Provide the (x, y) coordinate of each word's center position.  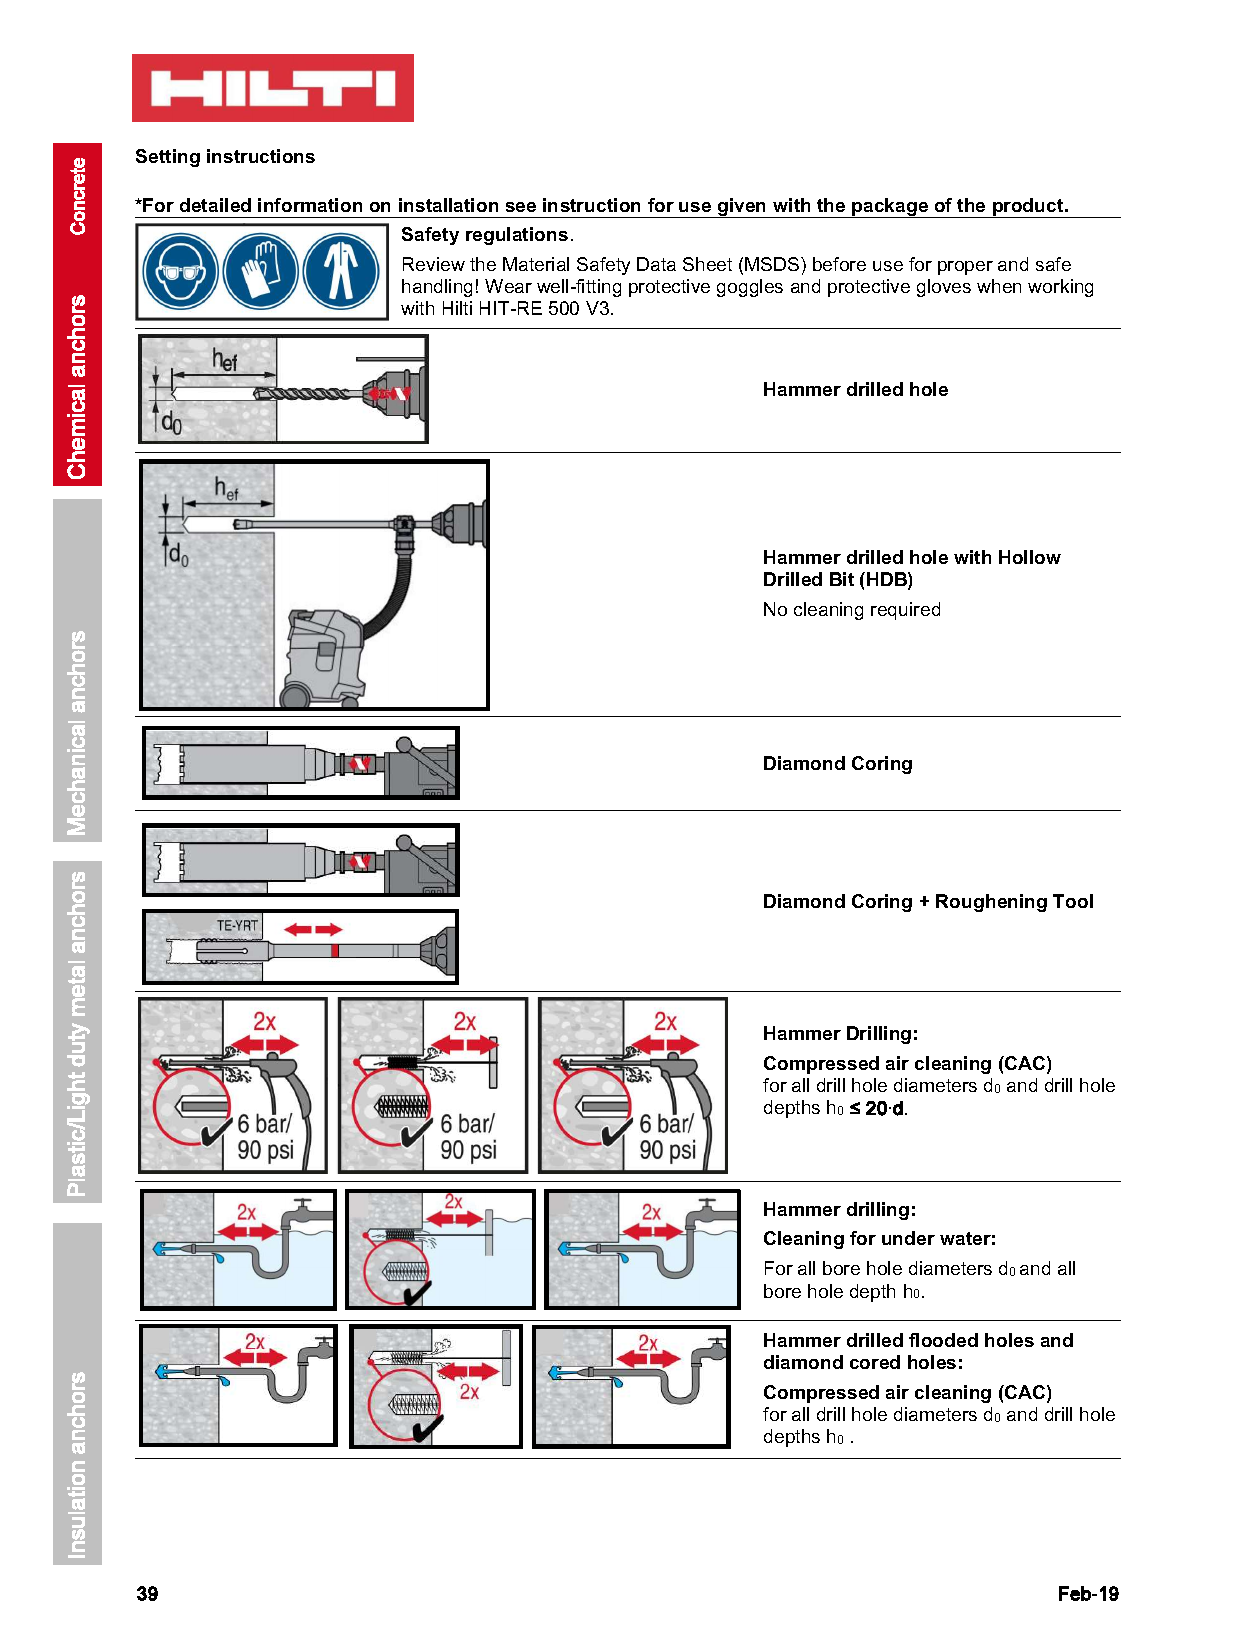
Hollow (1030, 557)
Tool (1073, 901)
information (310, 205)
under (908, 1238)
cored (875, 1362)
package (890, 208)
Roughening (991, 903)
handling (437, 288)
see (521, 207)
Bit (842, 579)
